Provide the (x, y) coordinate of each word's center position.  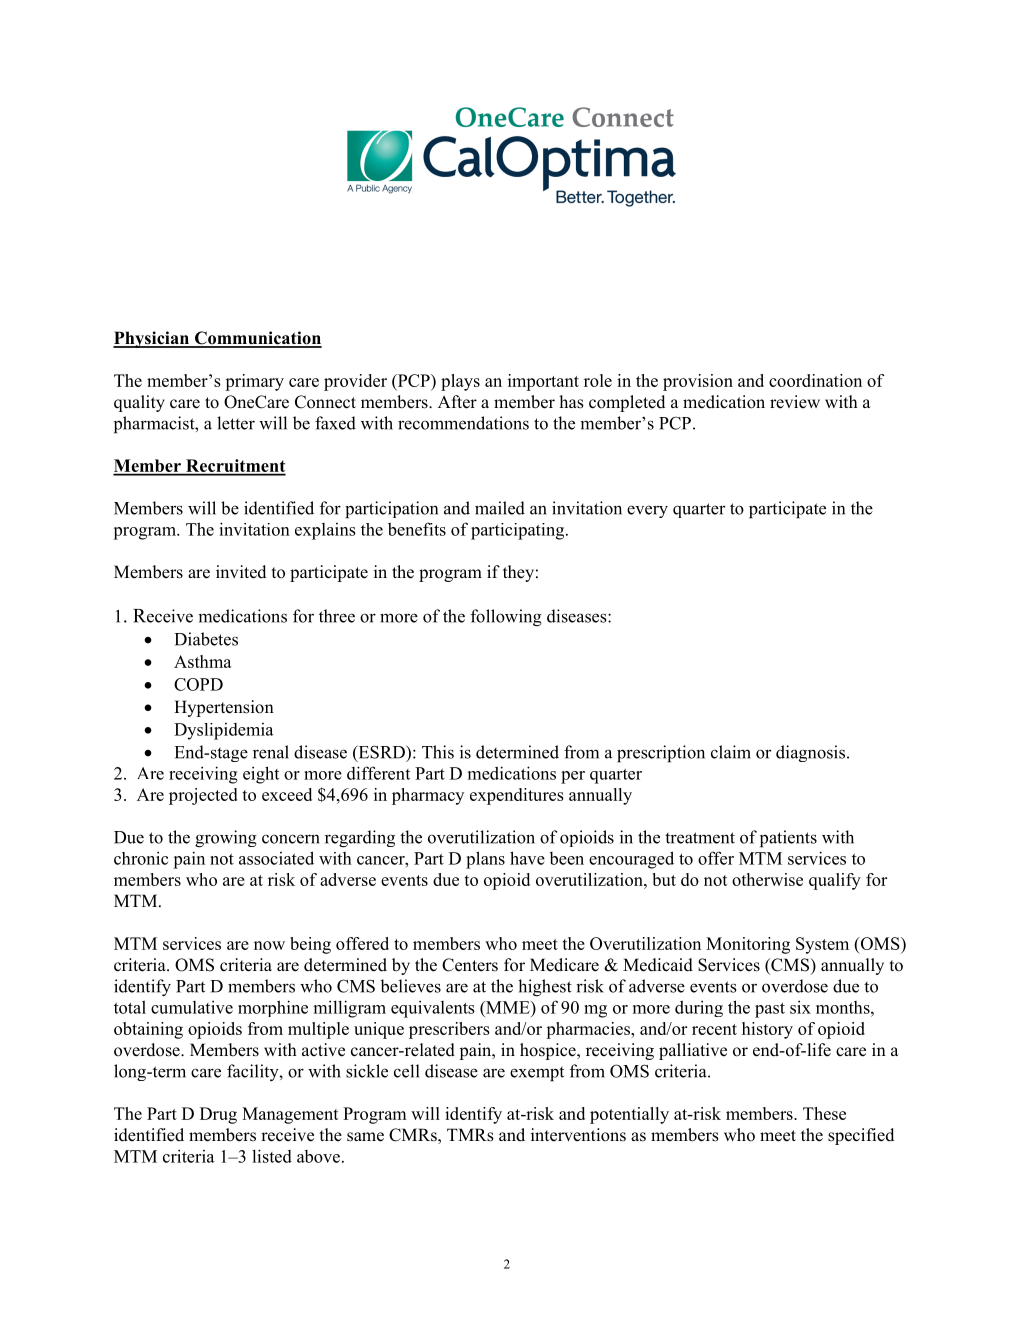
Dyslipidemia (224, 731)
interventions (578, 1135)
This (438, 752)
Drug (218, 1115)
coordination (815, 380)
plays (460, 382)
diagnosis (810, 753)
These (824, 1113)
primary (254, 382)
